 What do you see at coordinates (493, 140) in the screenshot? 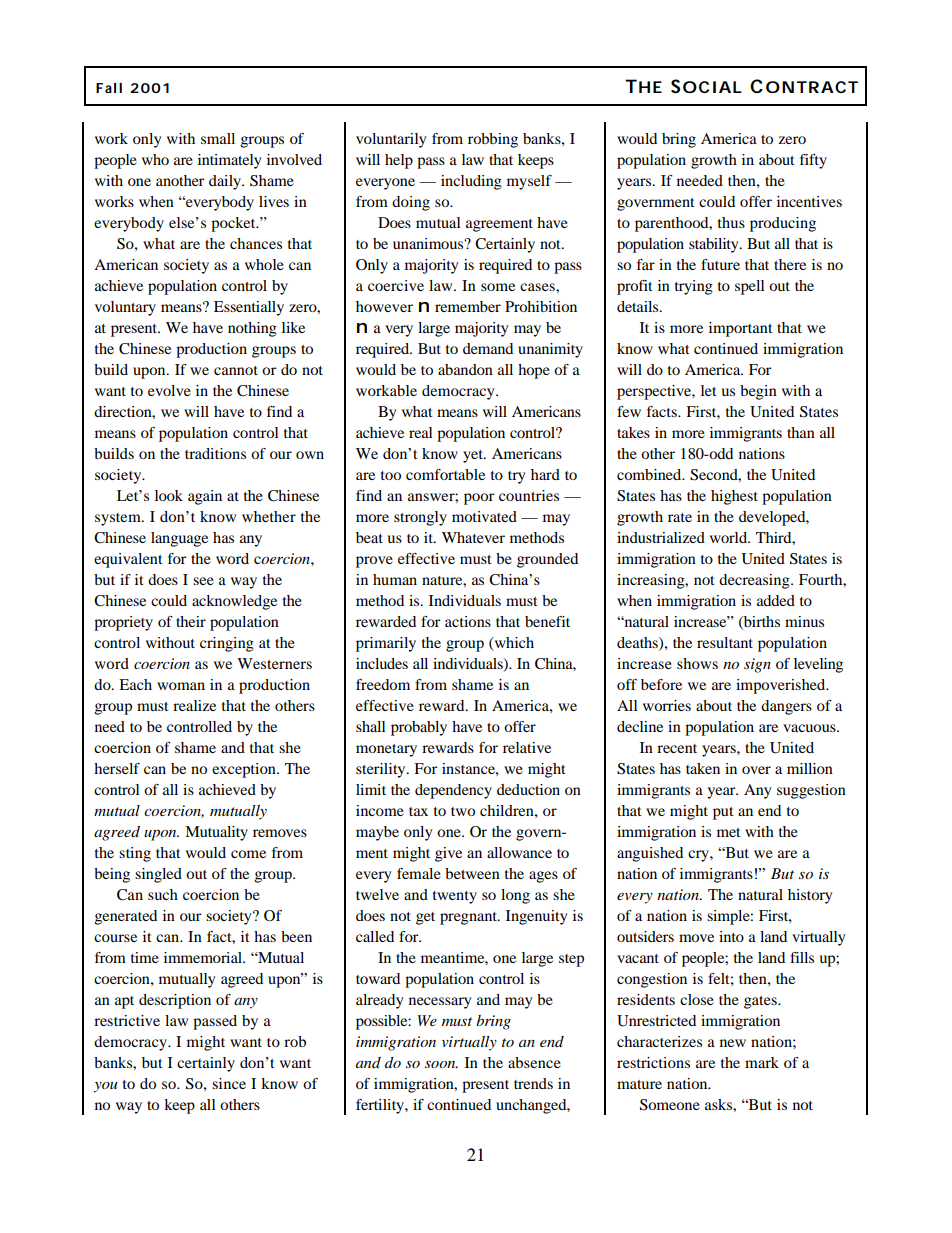
I see `robbing` at bounding box center [493, 140].
